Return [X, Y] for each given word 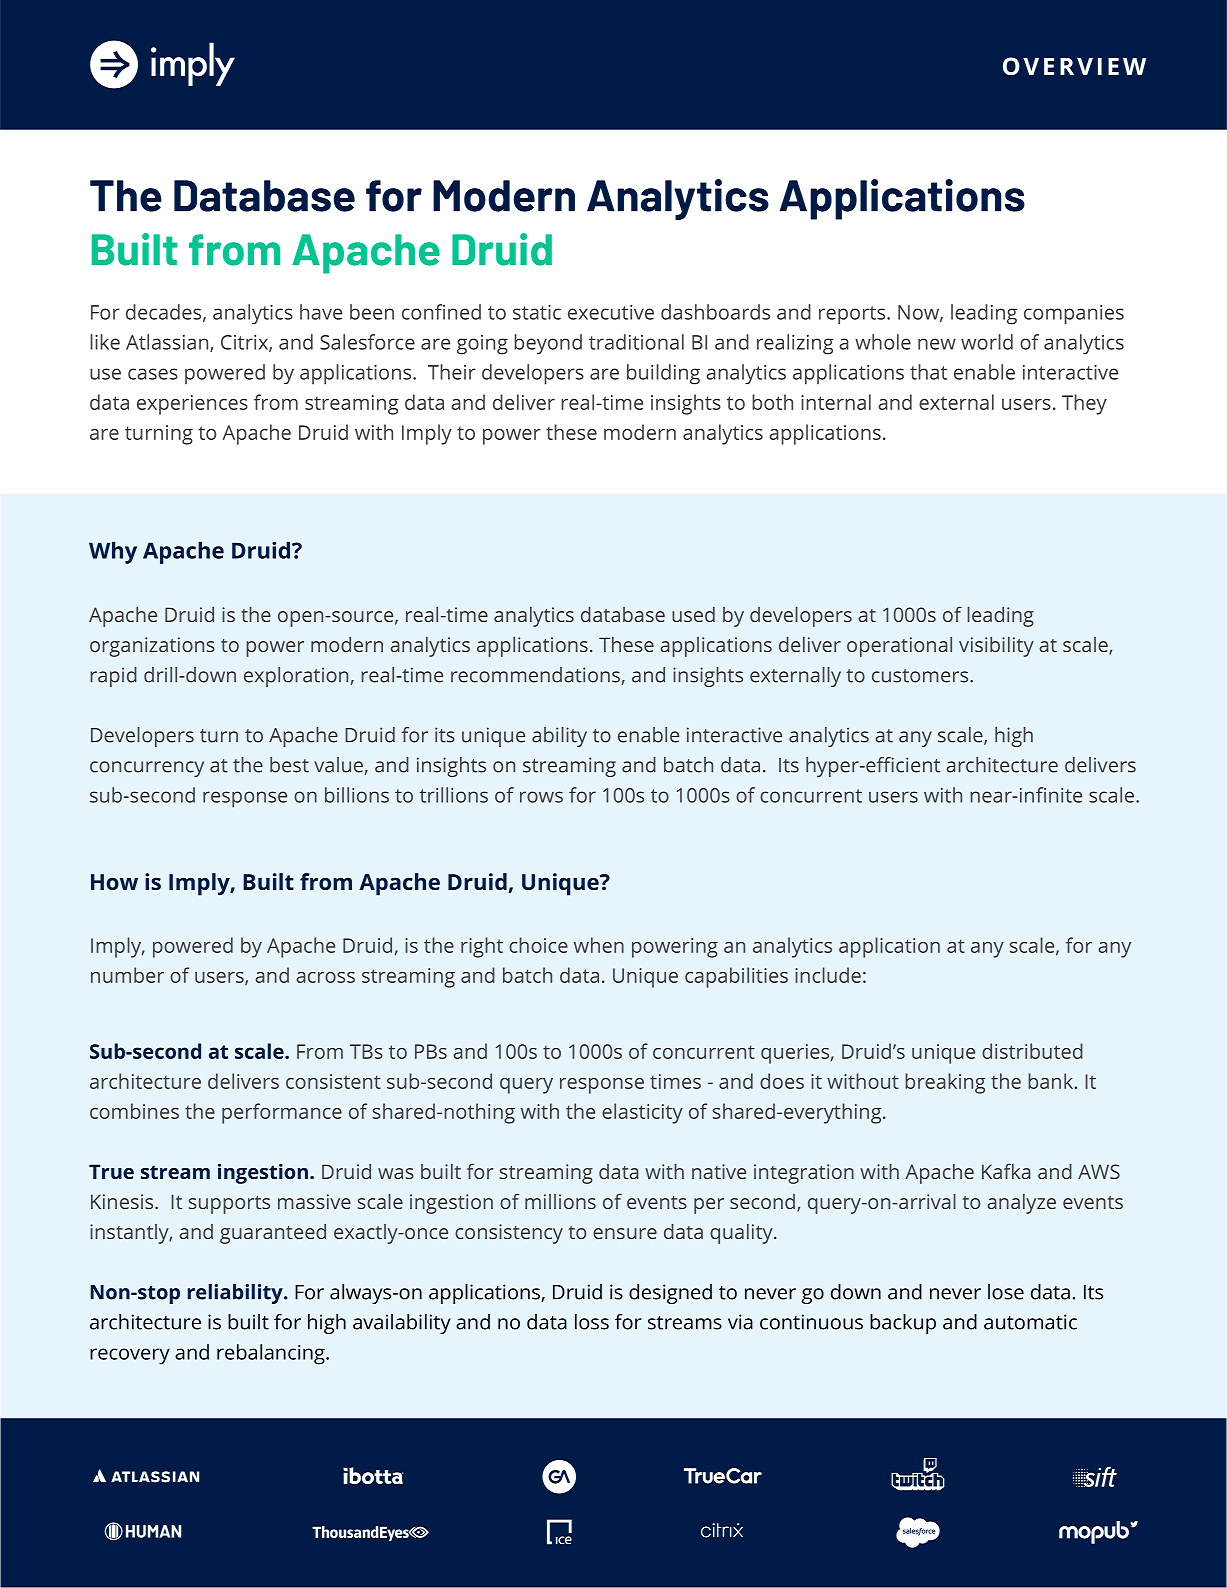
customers [921, 676]
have [321, 312]
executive [611, 312]
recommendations [535, 675]
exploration [296, 677]
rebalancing [272, 1354]
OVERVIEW [1074, 66]
